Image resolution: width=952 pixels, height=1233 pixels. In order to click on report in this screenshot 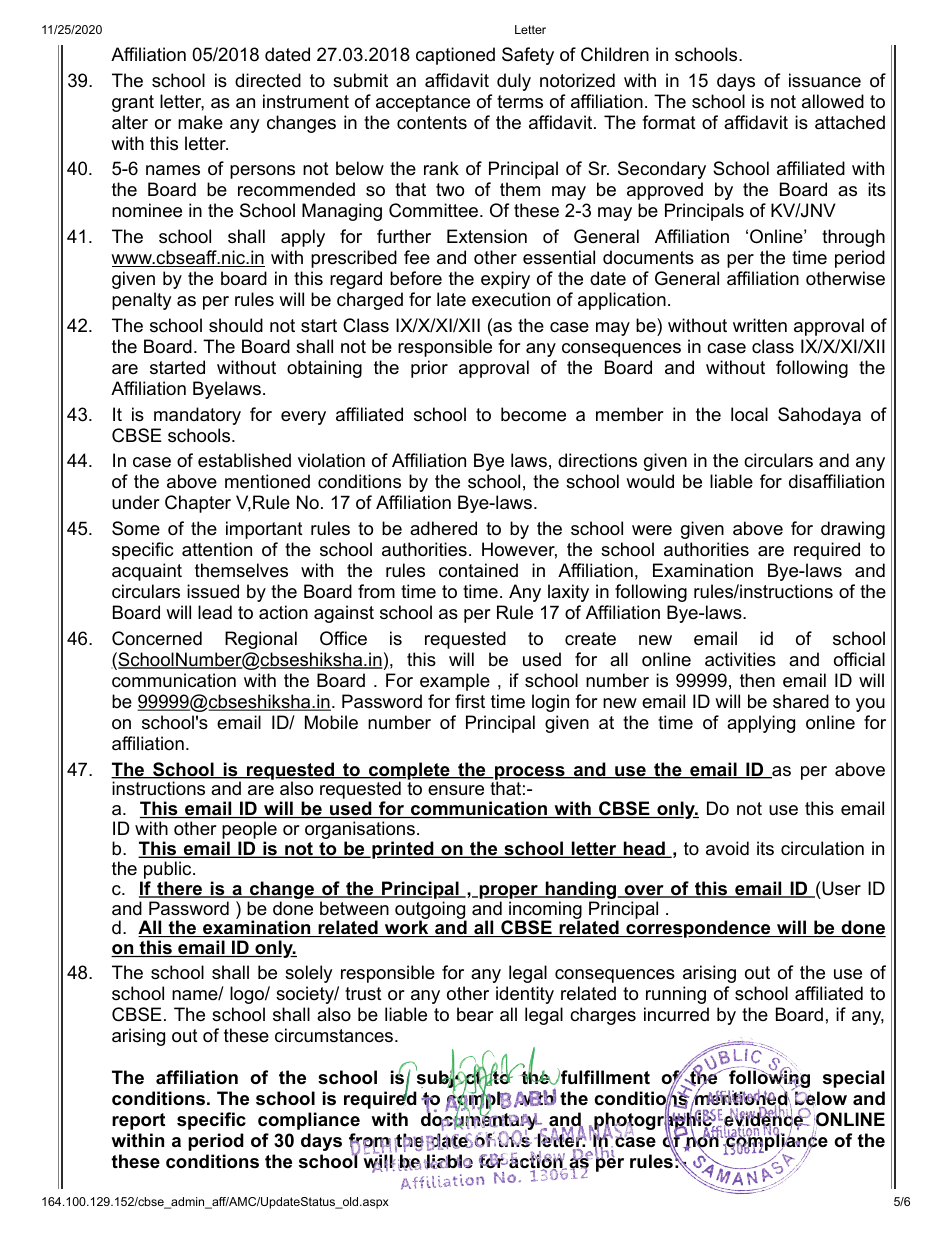, I will do `click(138, 1121)`.
